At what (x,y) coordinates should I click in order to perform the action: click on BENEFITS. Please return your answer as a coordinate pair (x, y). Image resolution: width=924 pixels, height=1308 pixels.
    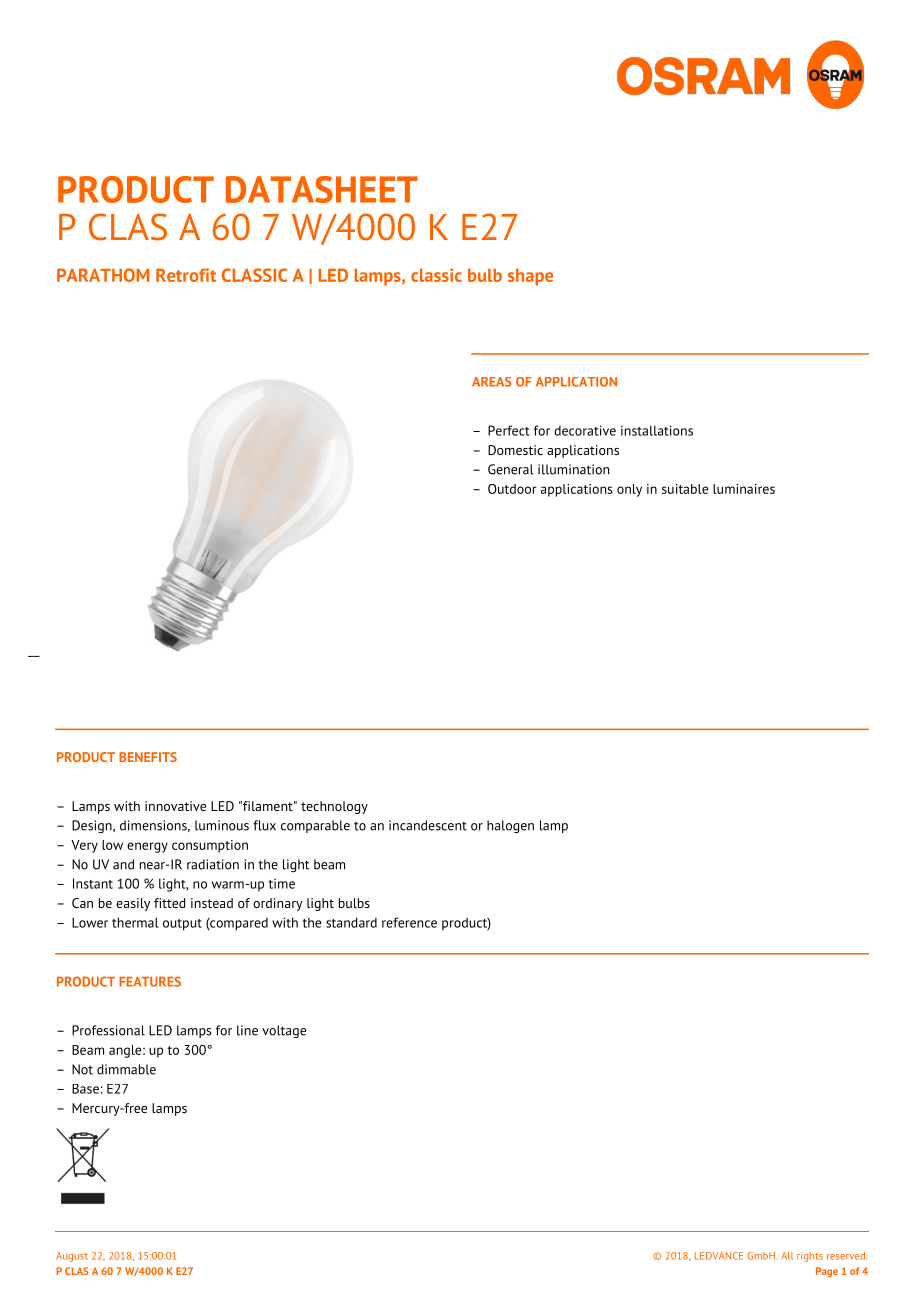
    Looking at the image, I should click on (148, 757).
